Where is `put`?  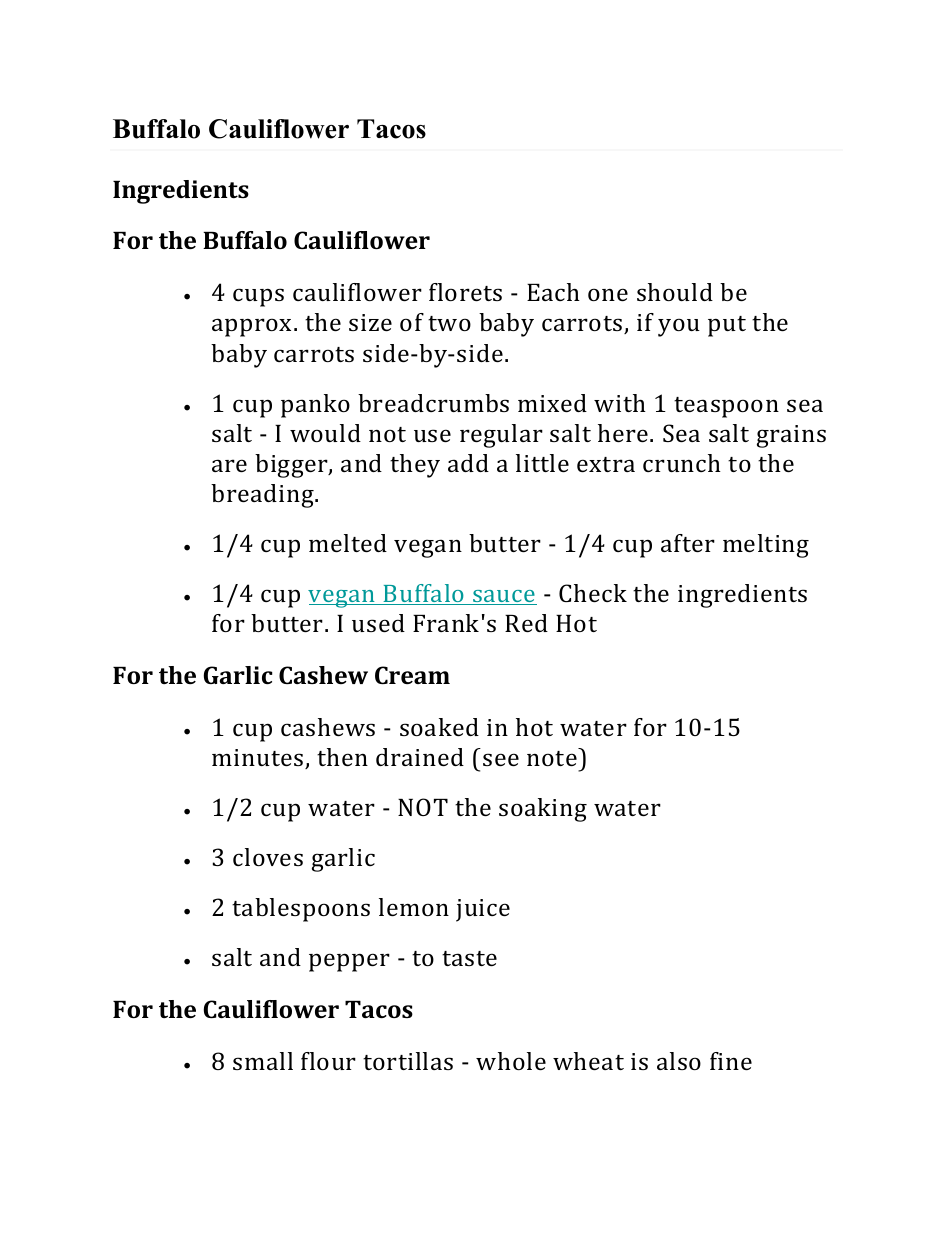 put is located at coordinates (727, 326).
